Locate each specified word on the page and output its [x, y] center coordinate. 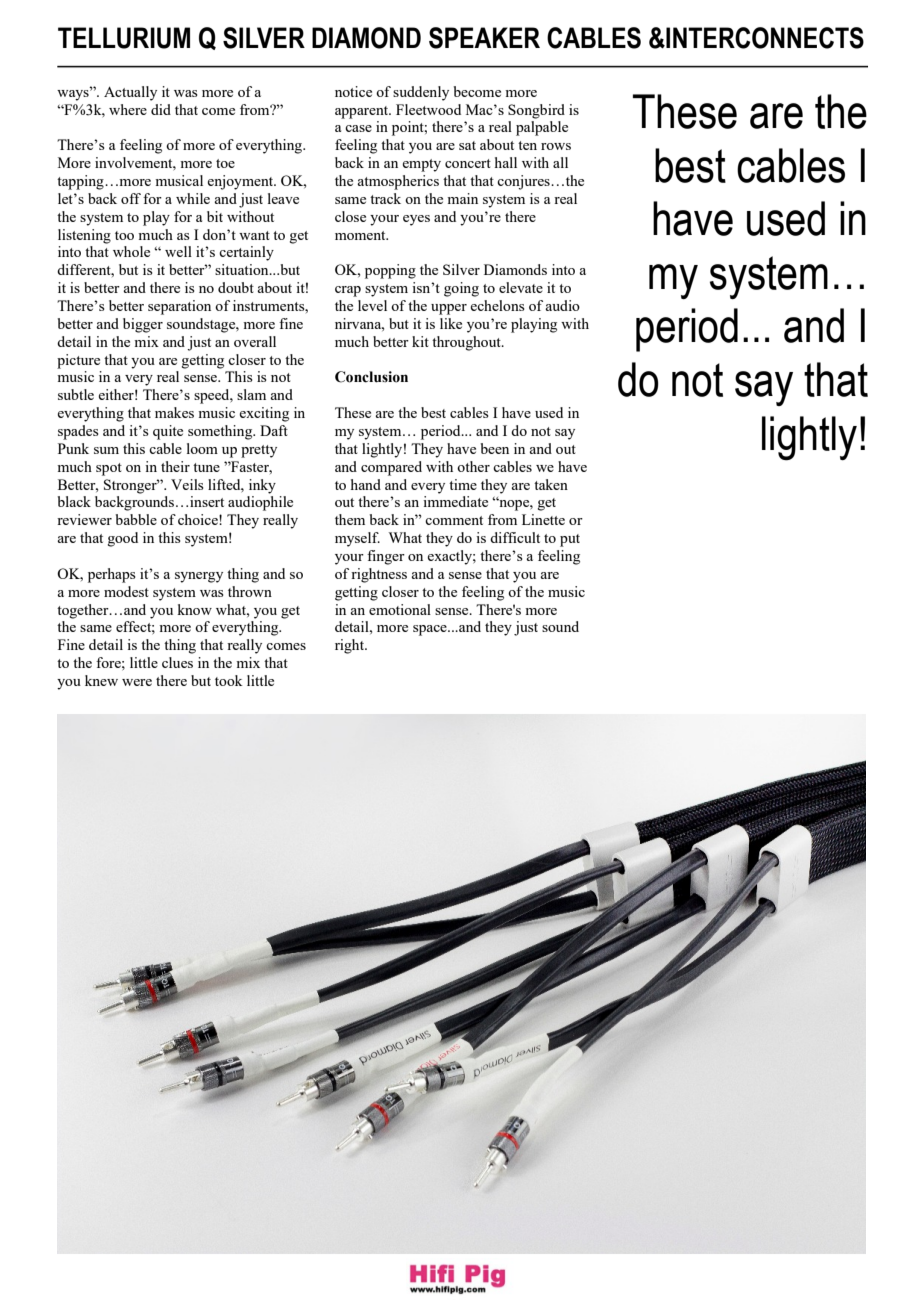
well [178, 251]
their [175, 466]
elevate [521, 287]
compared [391, 468]
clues [177, 662]
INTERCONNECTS [764, 38]
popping [390, 271]
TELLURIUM [124, 38]
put [570, 540]
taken [551, 484]
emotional [400, 609]
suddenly [421, 93]
